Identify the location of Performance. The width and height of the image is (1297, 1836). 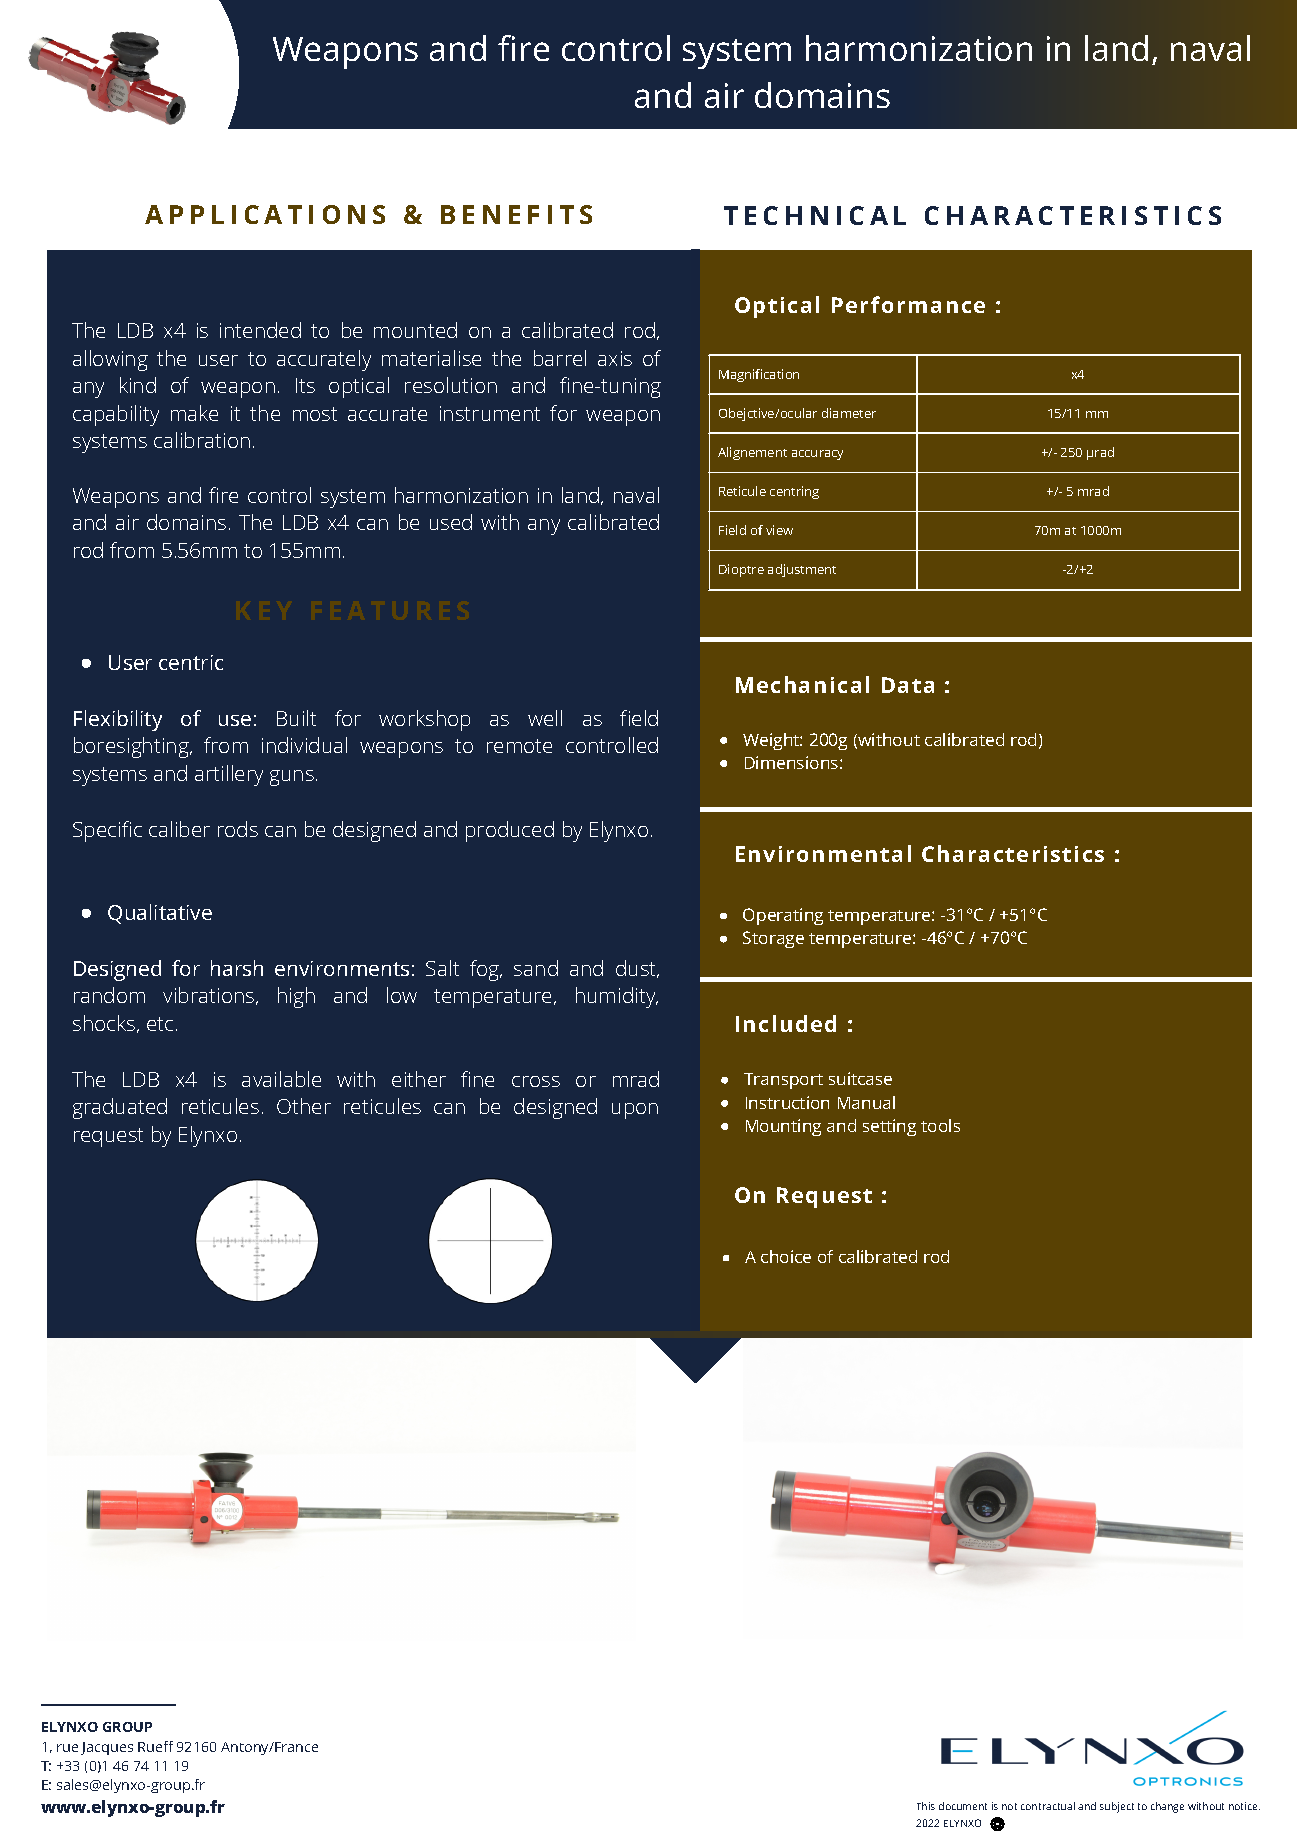
(908, 304).
